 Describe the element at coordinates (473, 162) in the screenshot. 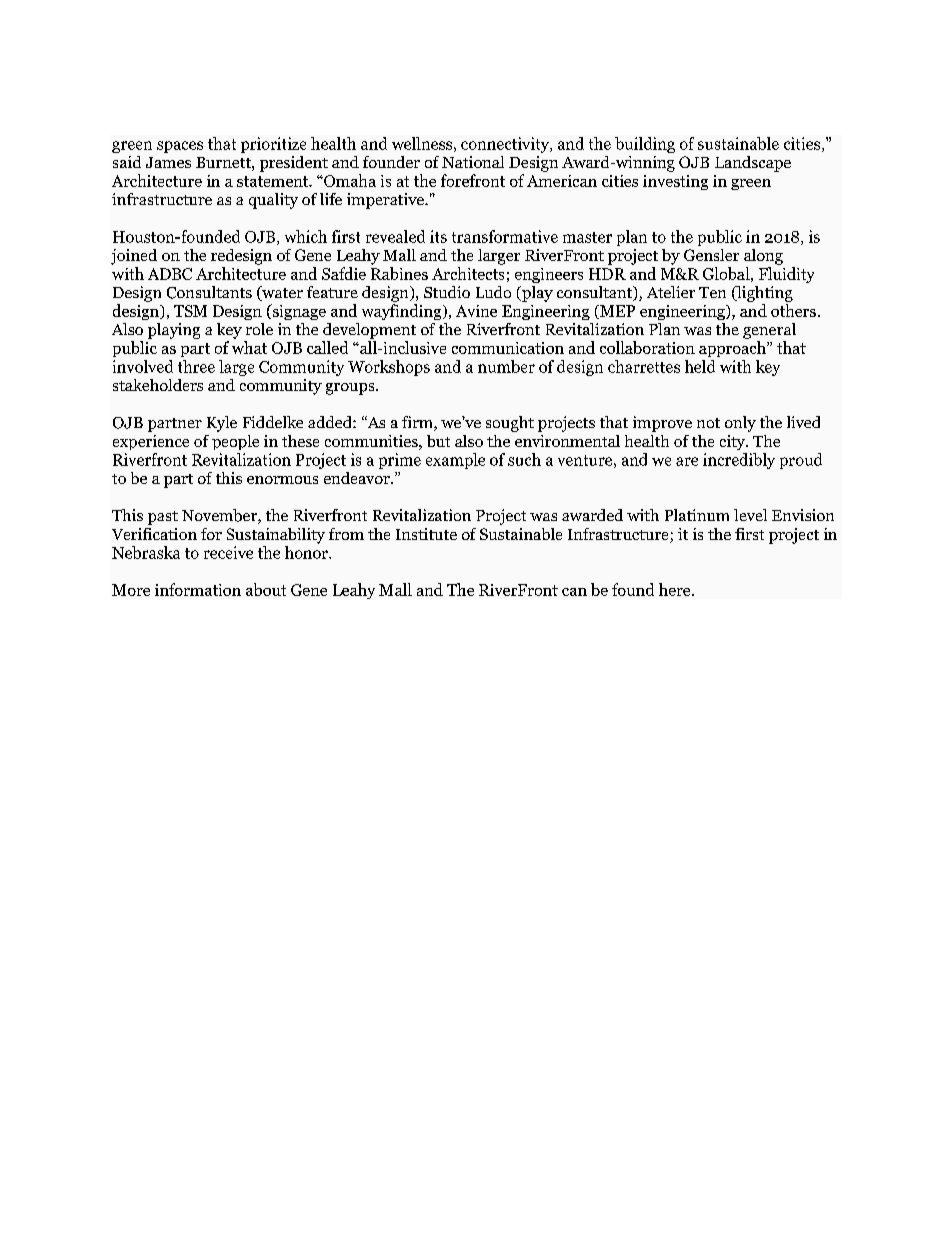

I see `National` at that location.
